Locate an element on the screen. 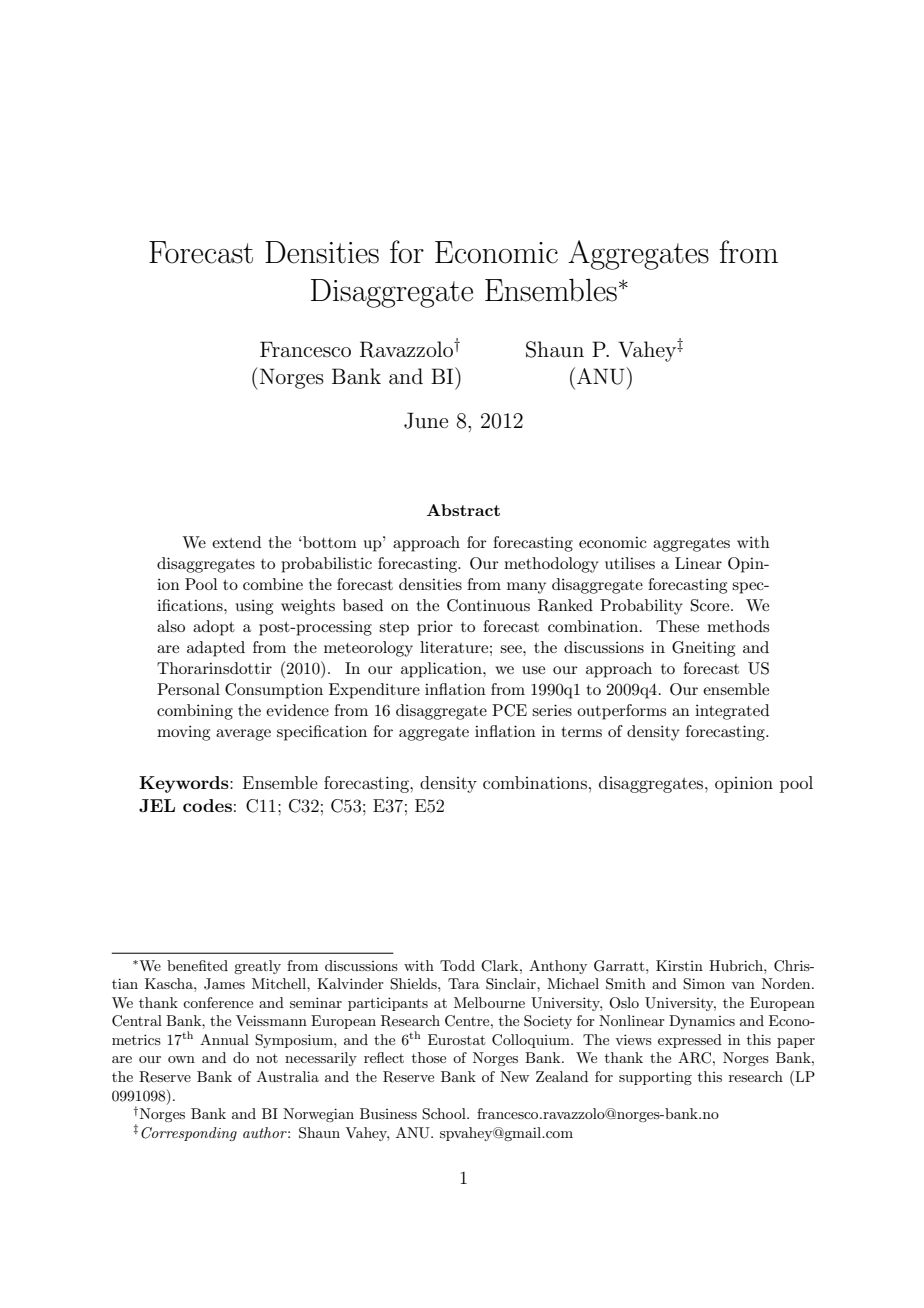  June is located at coordinates (426, 420).
